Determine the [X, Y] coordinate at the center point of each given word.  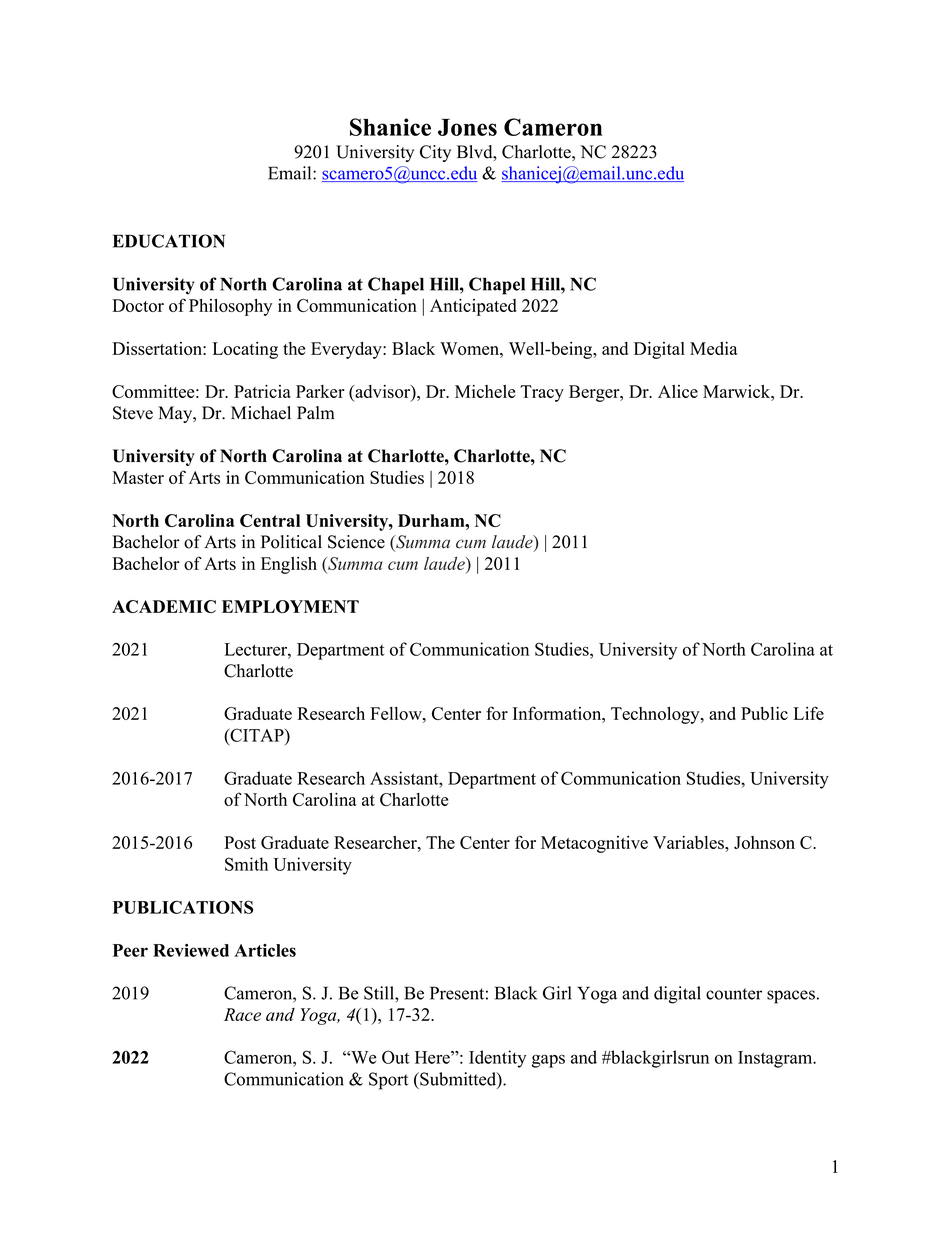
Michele [485, 391]
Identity [497, 1059]
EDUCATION [169, 241]
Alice [678, 391]
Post [240, 842]
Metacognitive [594, 844]
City [435, 153]
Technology [656, 715]
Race [242, 1014]
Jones [467, 127]
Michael [261, 413]
